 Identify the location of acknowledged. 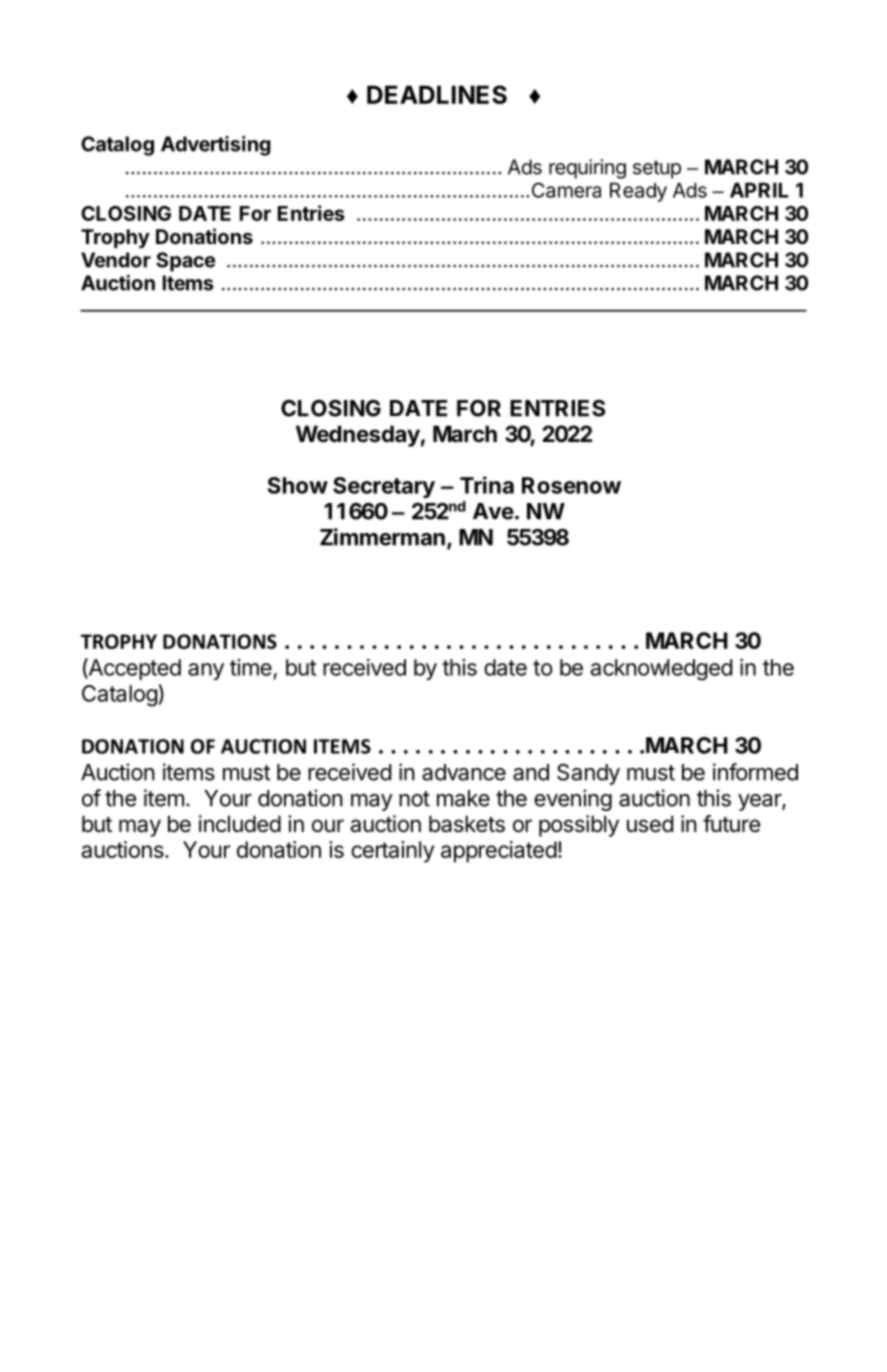
(661, 670).
